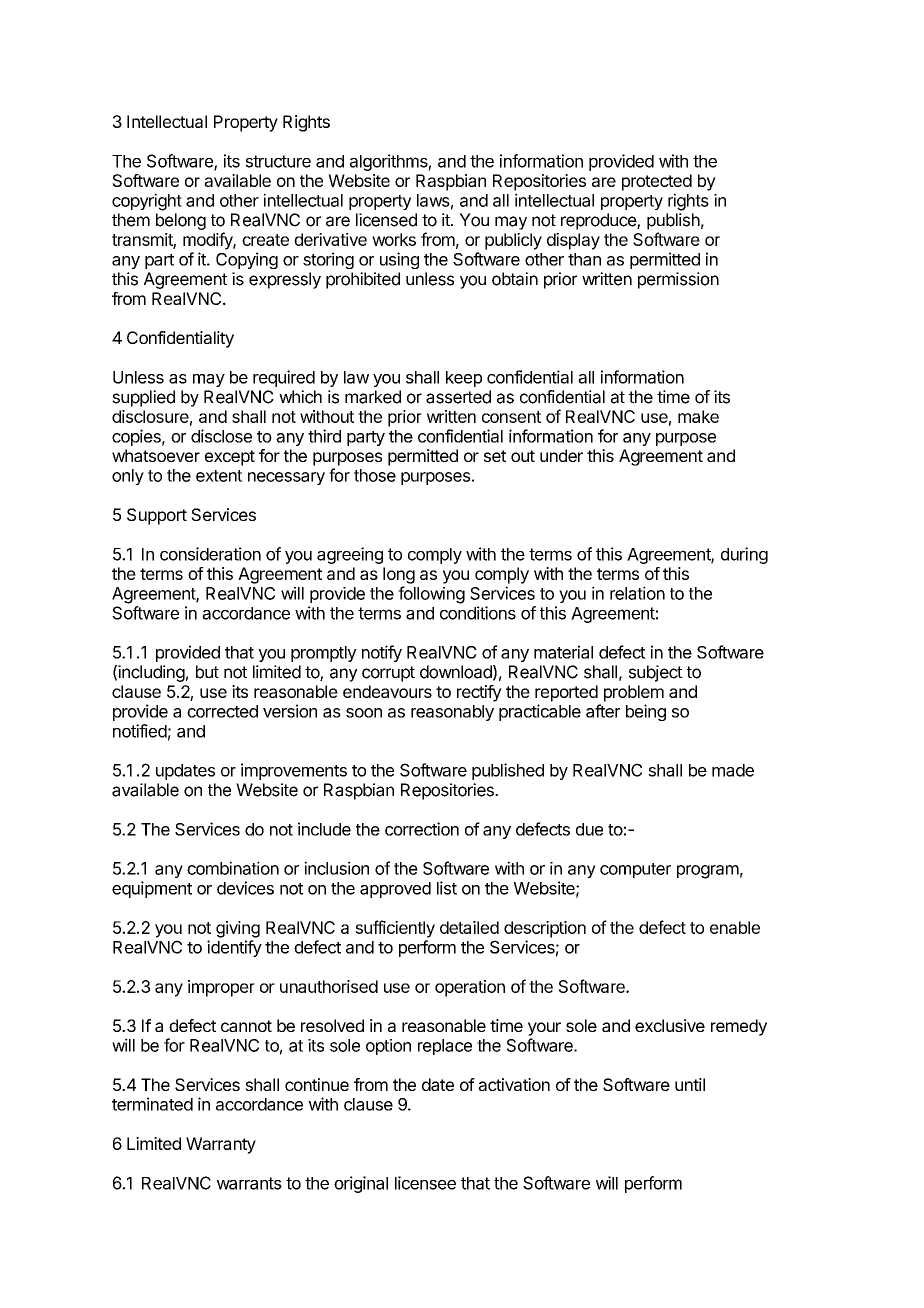 The height and width of the screenshot is (1308, 924). Describe the element at coordinates (388, 674) in the screenshot. I see `corrupt` at that location.
